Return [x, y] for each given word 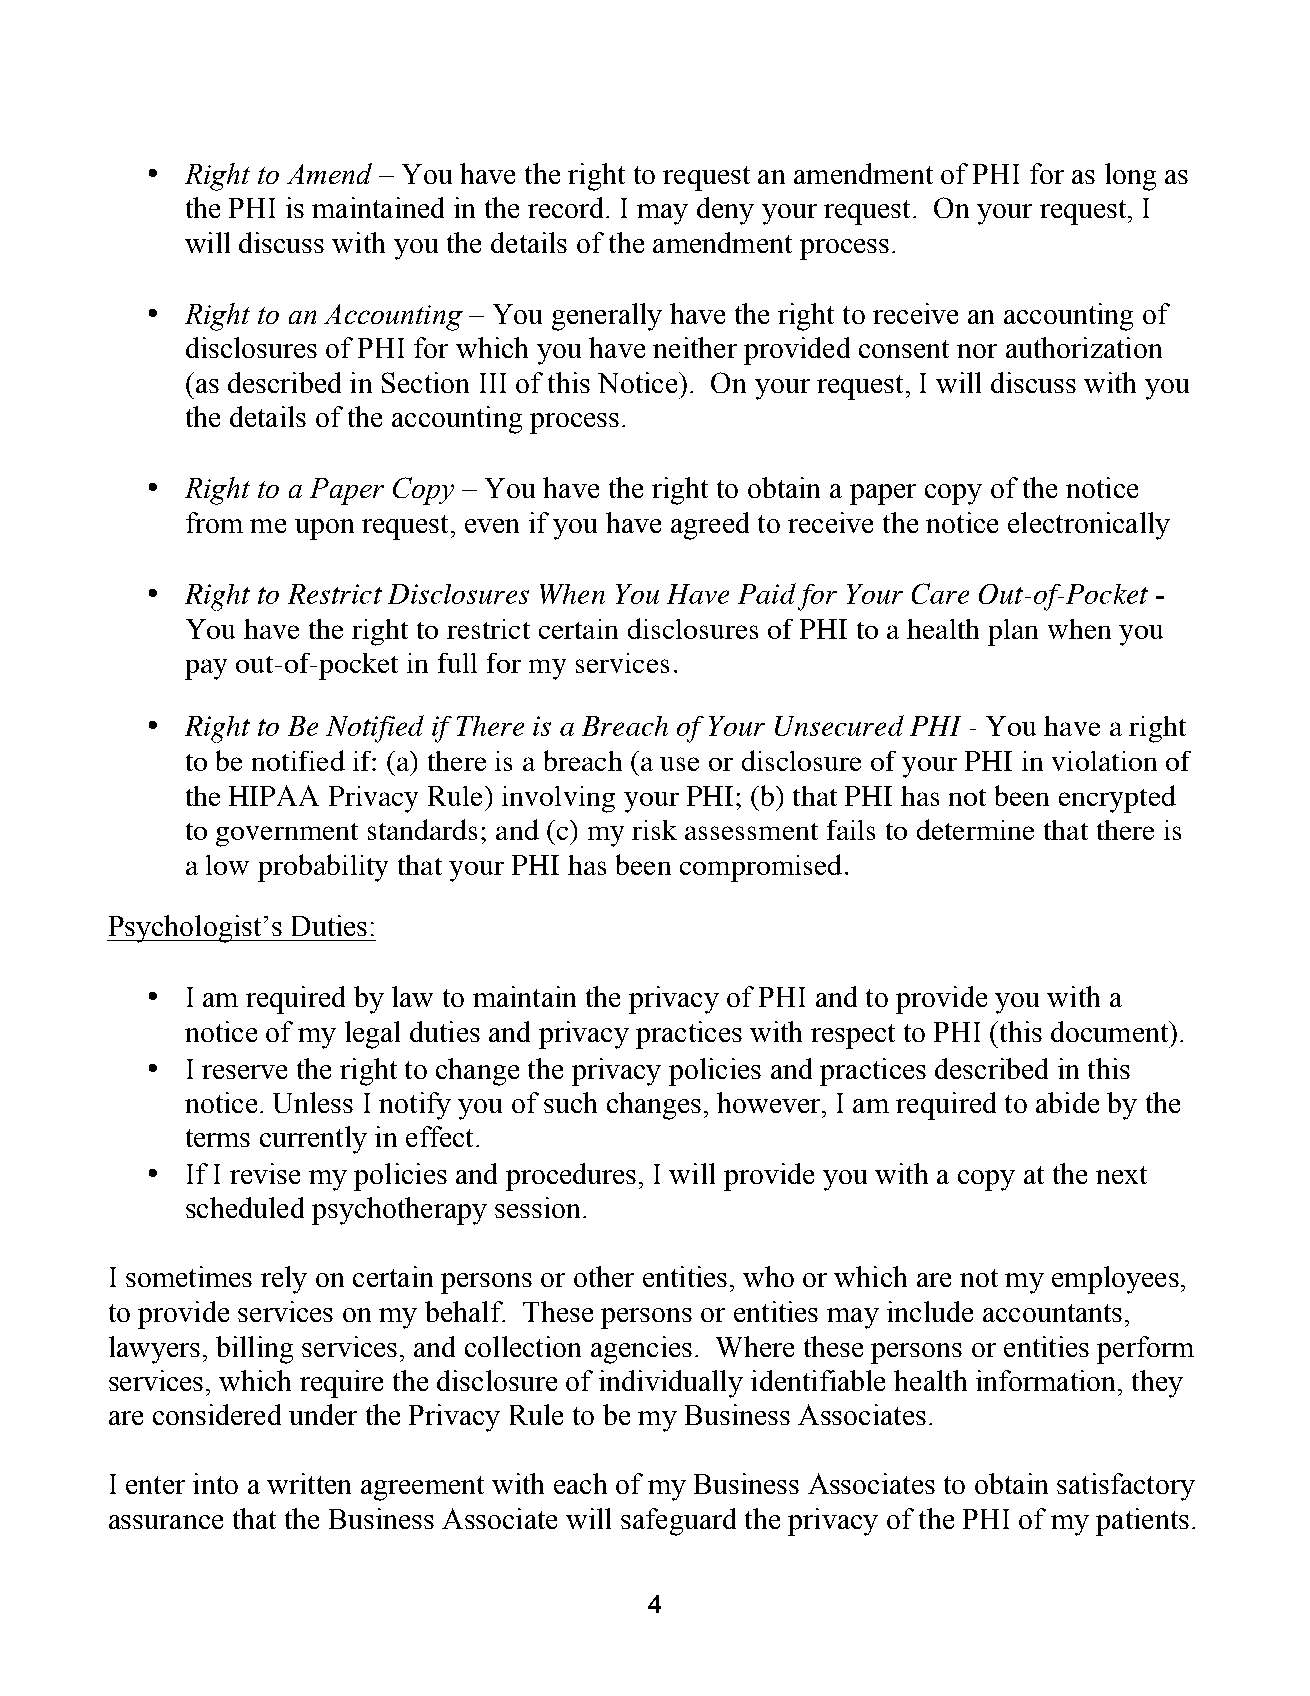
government [287, 835]
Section [425, 382]
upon [324, 529]
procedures [571, 1177]
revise [265, 1173]
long [1130, 177]
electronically [1089, 526]
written [309, 1483]
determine [975, 829]
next [1121, 1175]
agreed [710, 526]
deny [725, 211]
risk [654, 830]
